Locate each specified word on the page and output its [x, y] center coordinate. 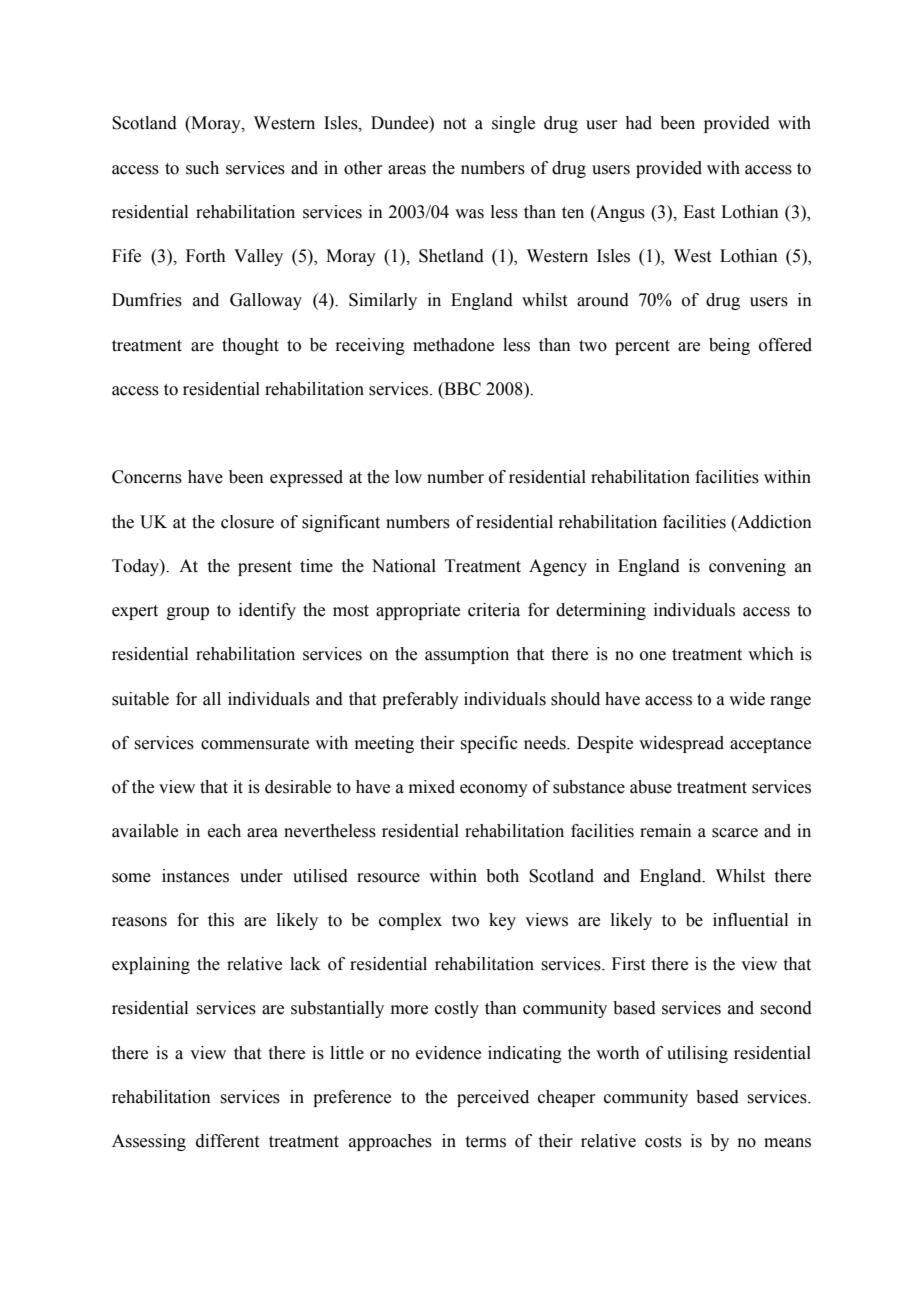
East [699, 212]
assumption [467, 655]
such [202, 168]
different [227, 1141]
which [771, 654]
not [454, 124]
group [188, 613]
